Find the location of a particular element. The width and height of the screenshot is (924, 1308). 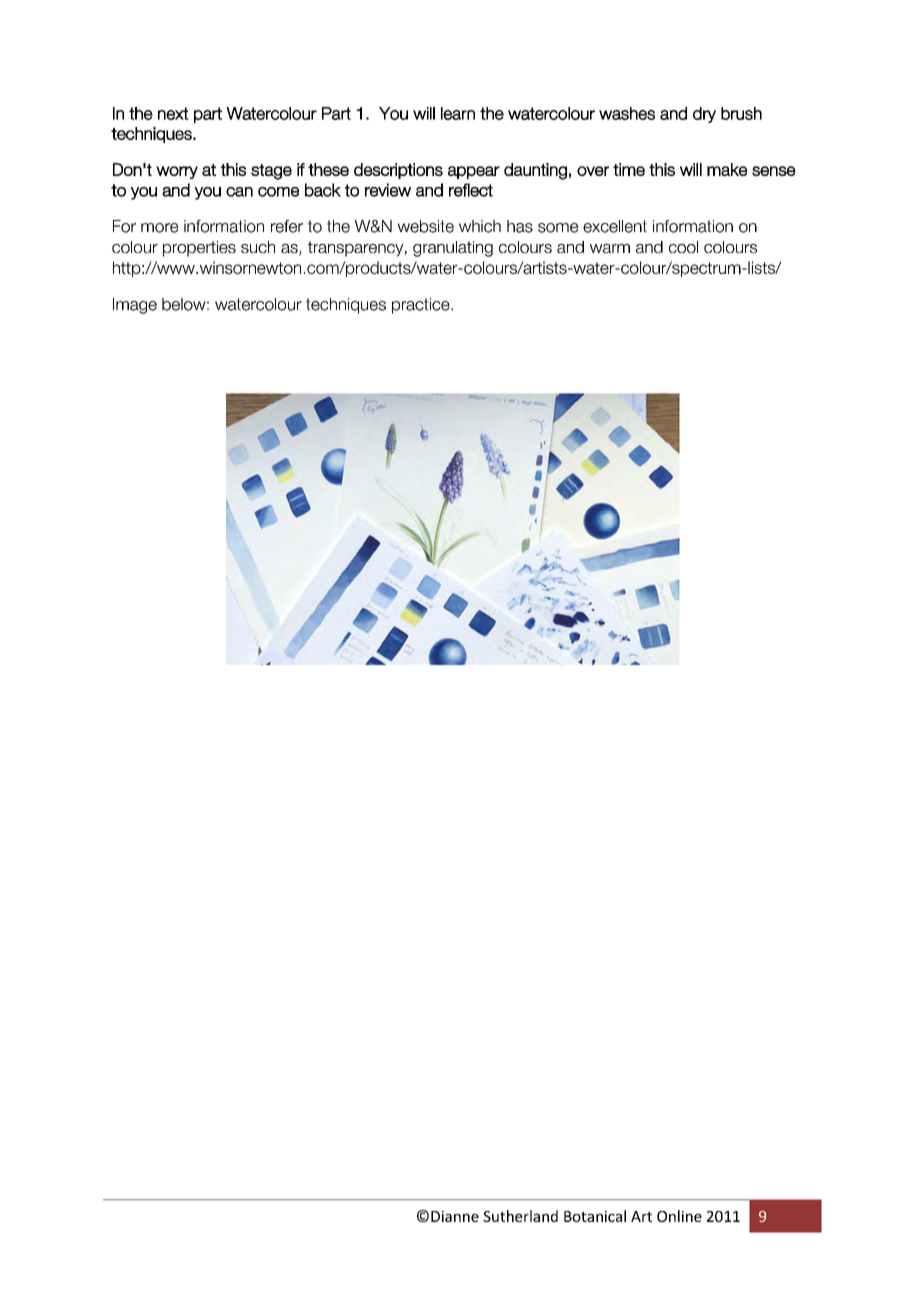

Online is located at coordinates (679, 1216).
